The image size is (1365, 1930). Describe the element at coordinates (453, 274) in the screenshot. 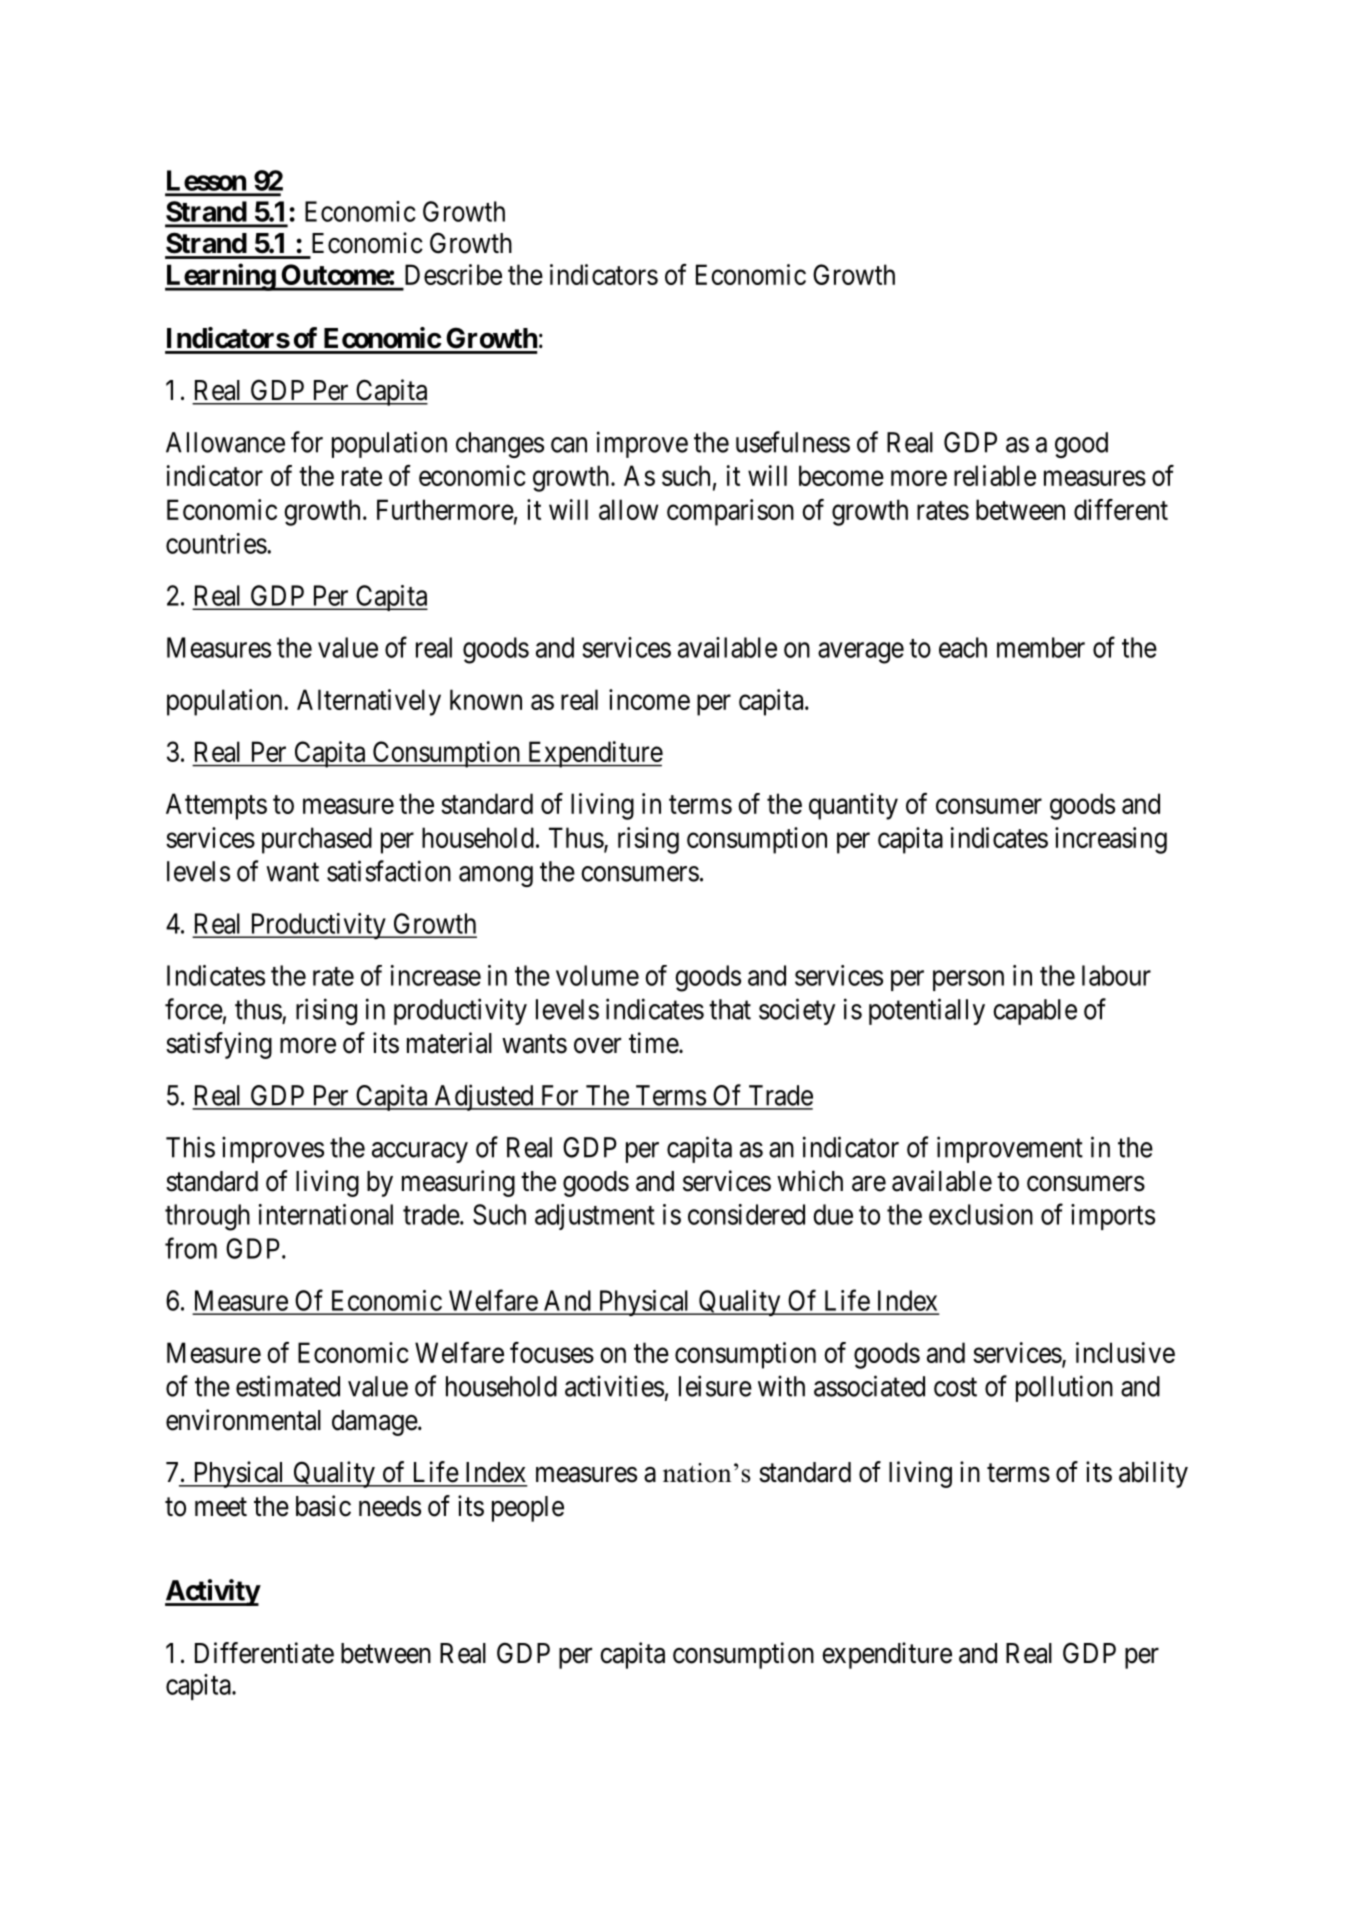

I see `Describe` at that location.
